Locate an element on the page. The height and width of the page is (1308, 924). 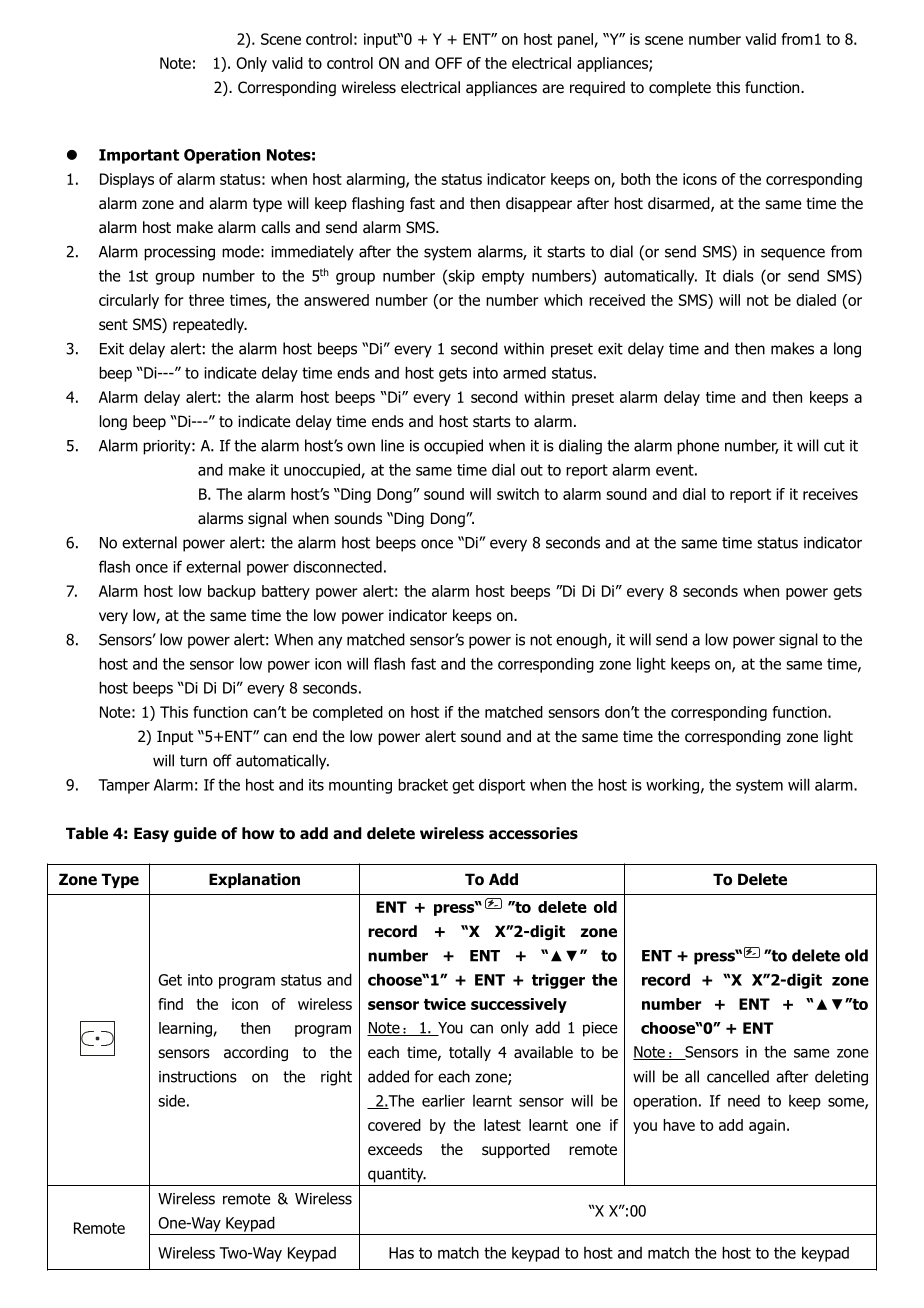
trigger is located at coordinates (558, 981).
